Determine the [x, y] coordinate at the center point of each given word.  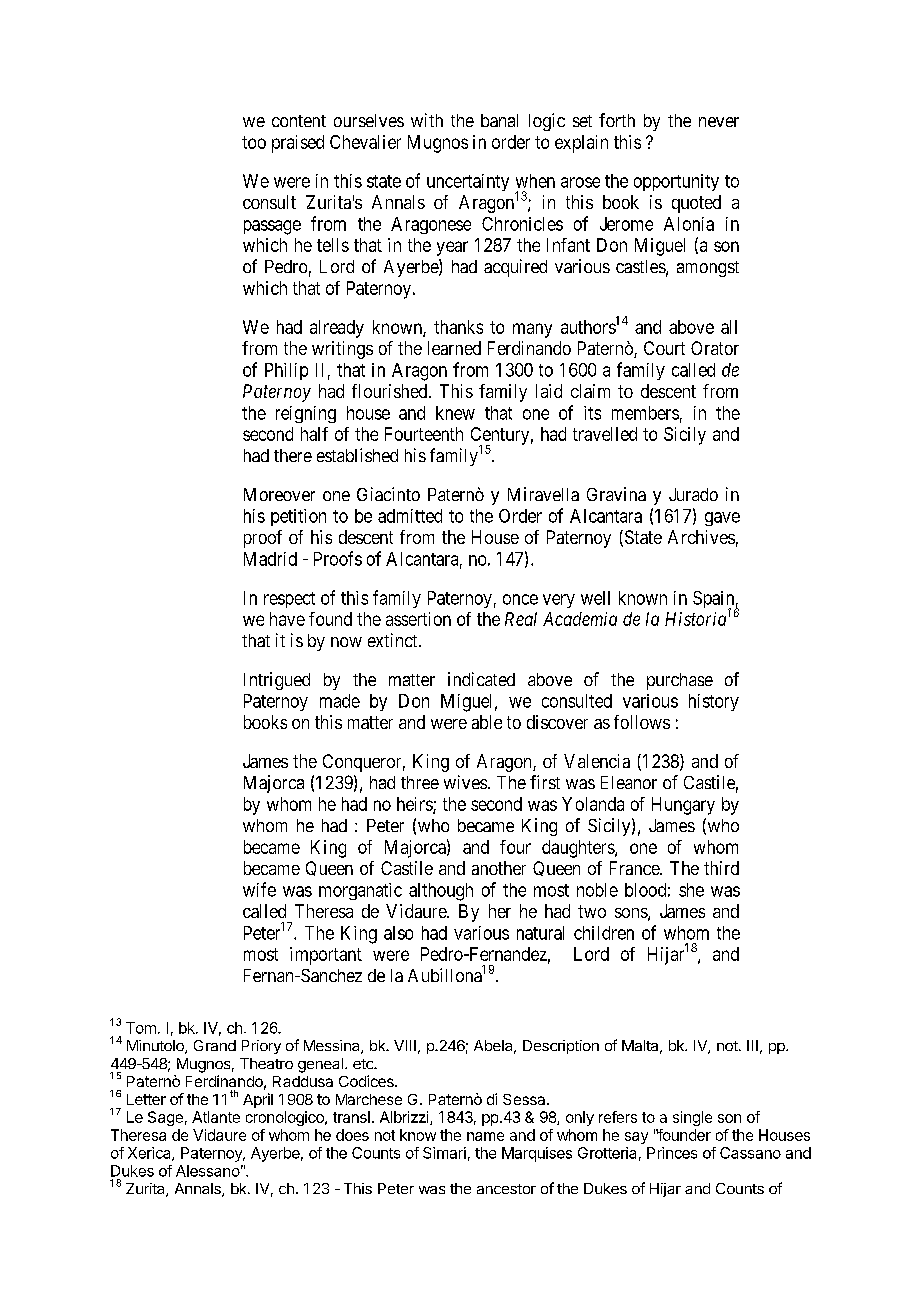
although [441, 892]
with [427, 120]
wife [259, 889]
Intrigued [277, 681]
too [254, 142]
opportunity [676, 182]
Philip [286, 371]
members [645, 413]
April [258, 1100]
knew [455, 413]
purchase [680, 681]
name [485, 1136]
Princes [672, 1153]
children [604, 933]
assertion [418, 619]
